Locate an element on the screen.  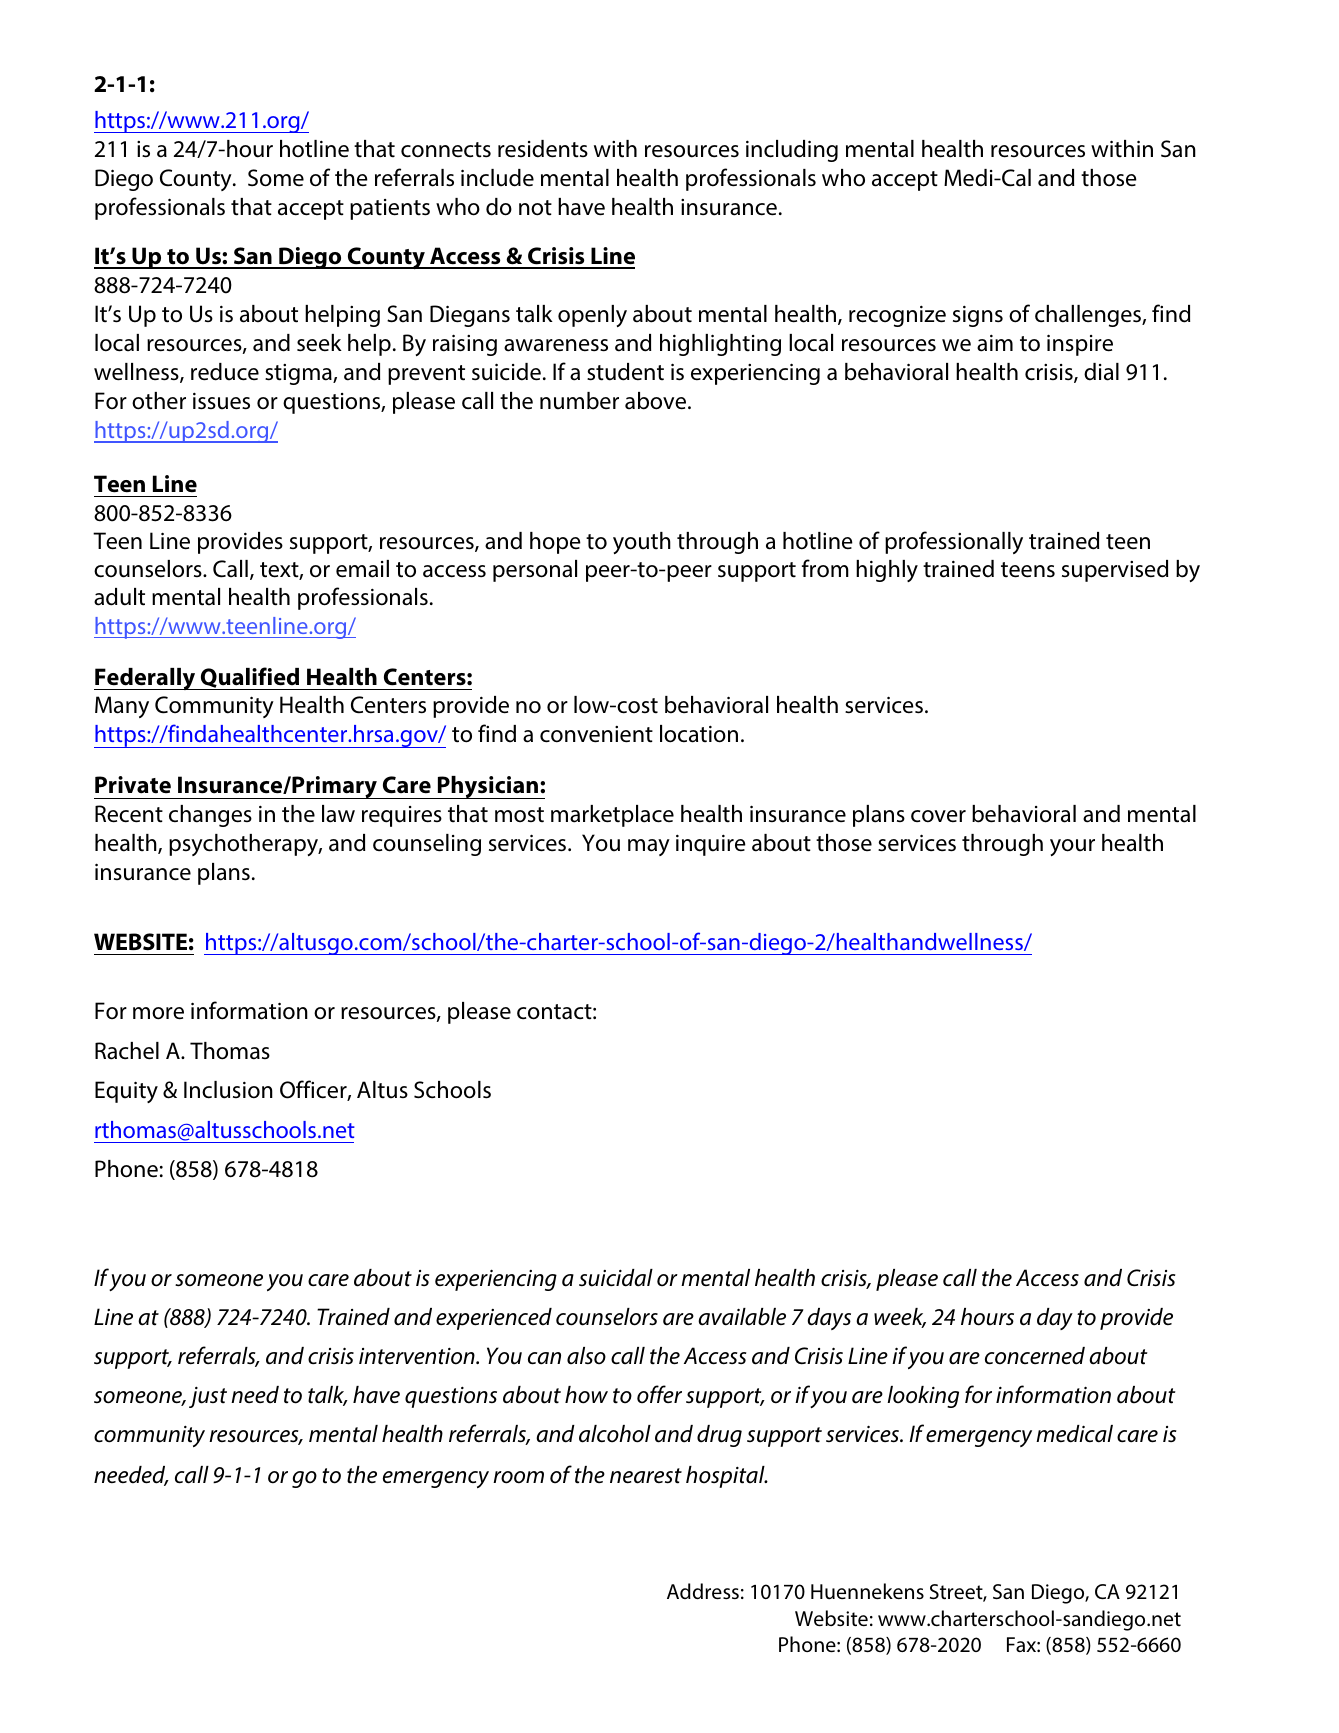
signs is located at coordinates (978, 316).
